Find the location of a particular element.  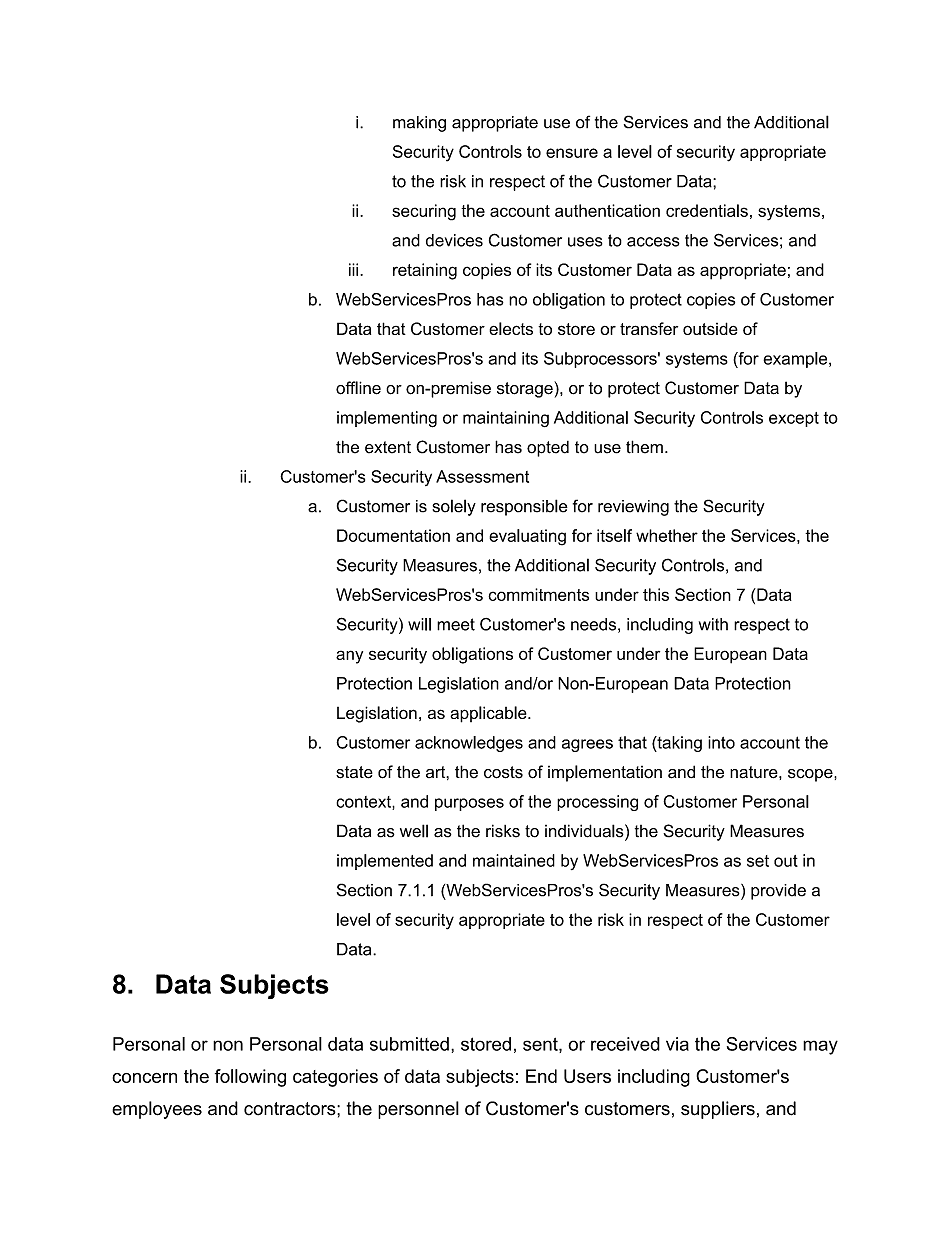

maintained is located at coordinates (514, 860).
